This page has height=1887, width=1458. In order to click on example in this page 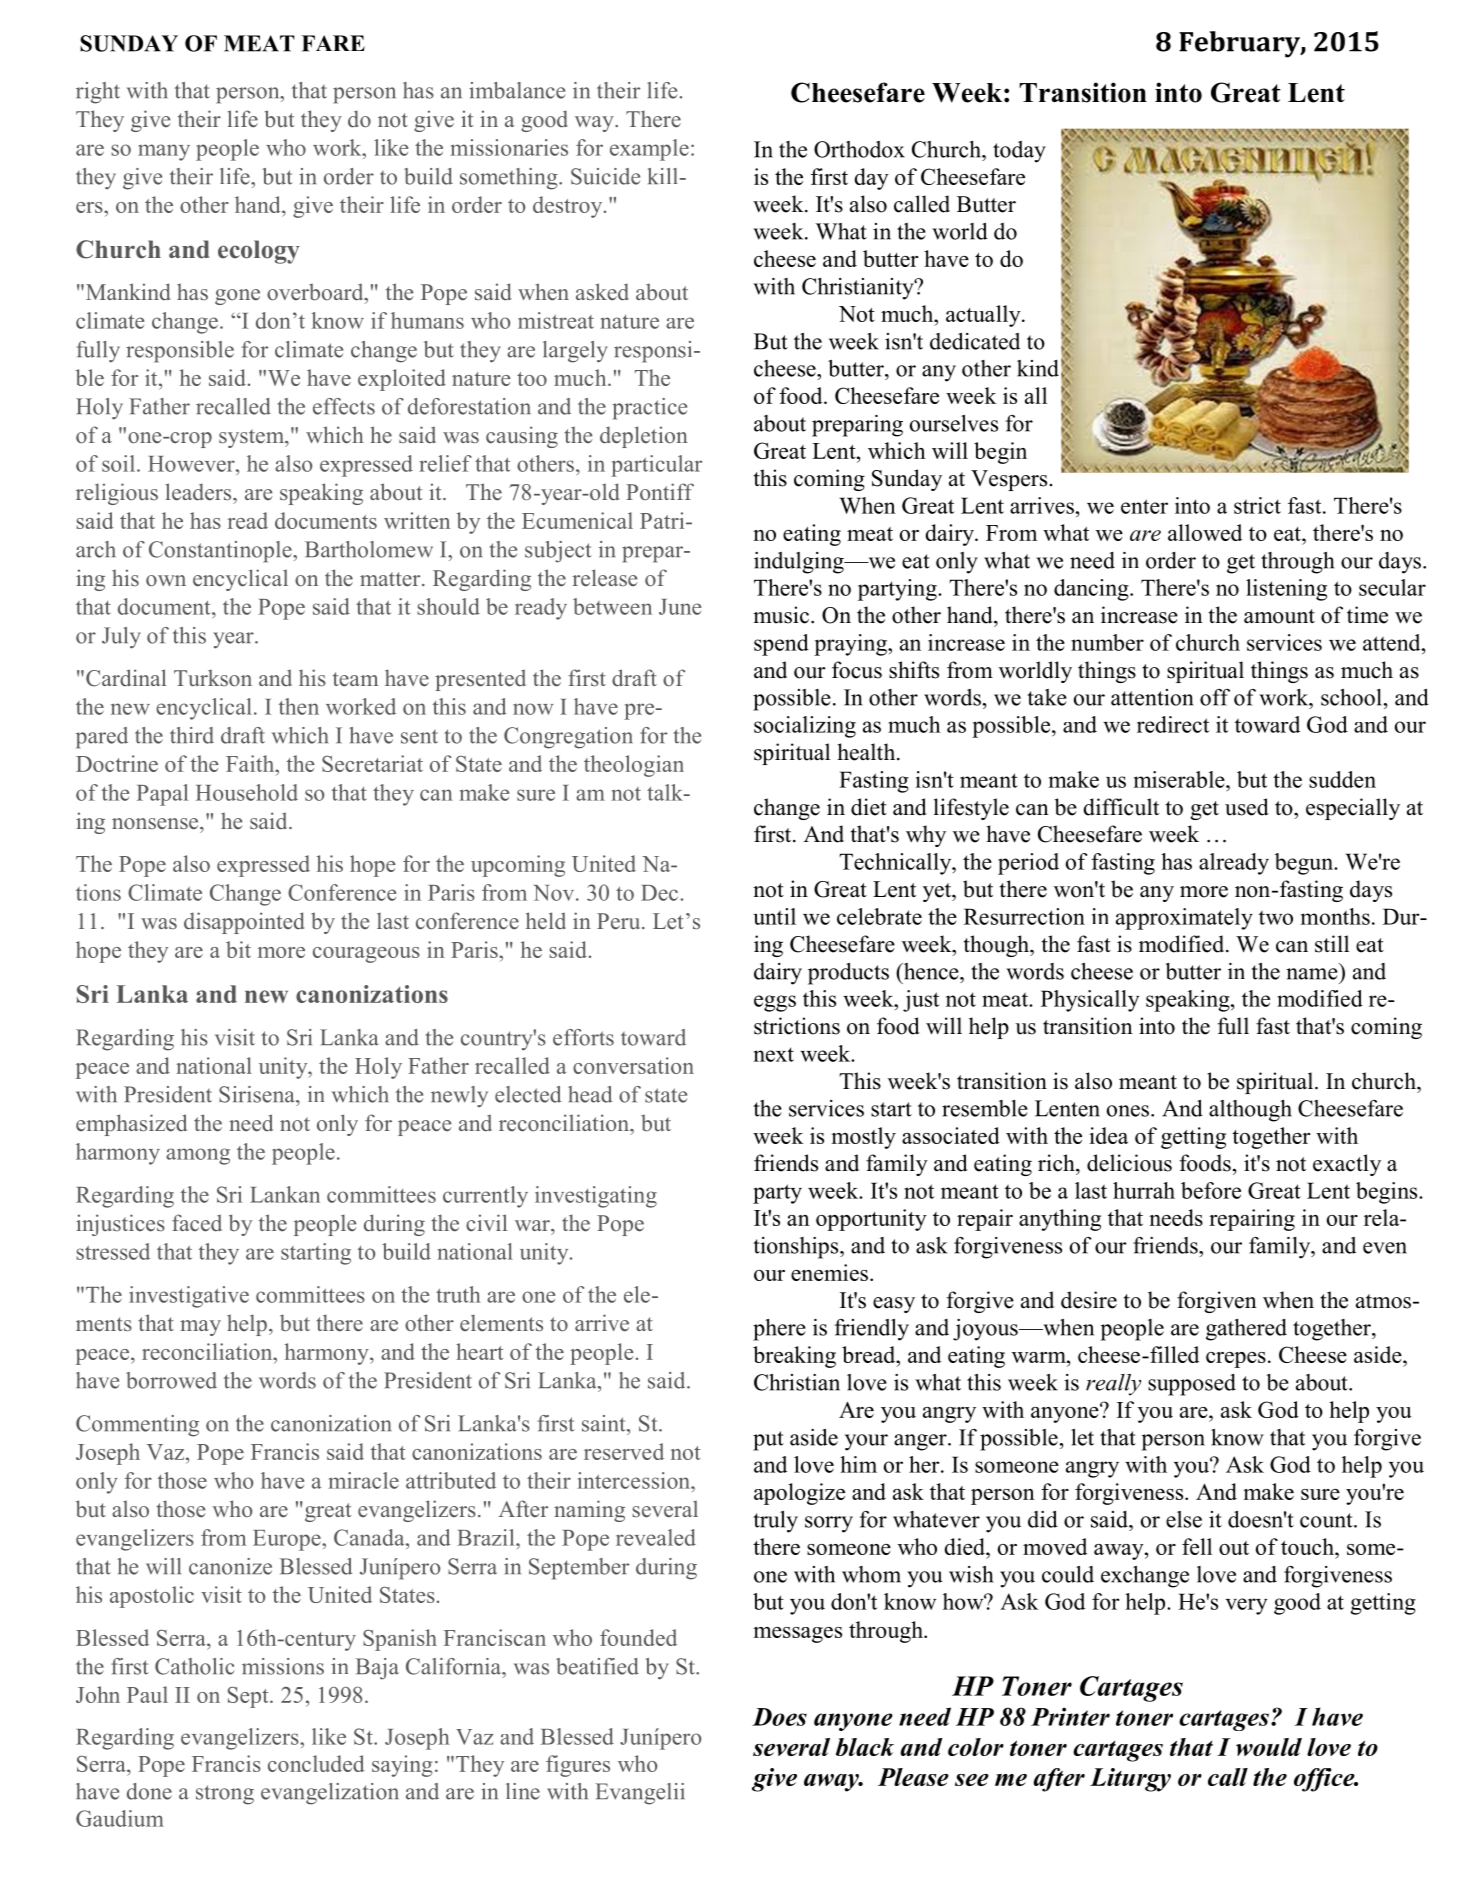, I will do `click(649, 150)`.
